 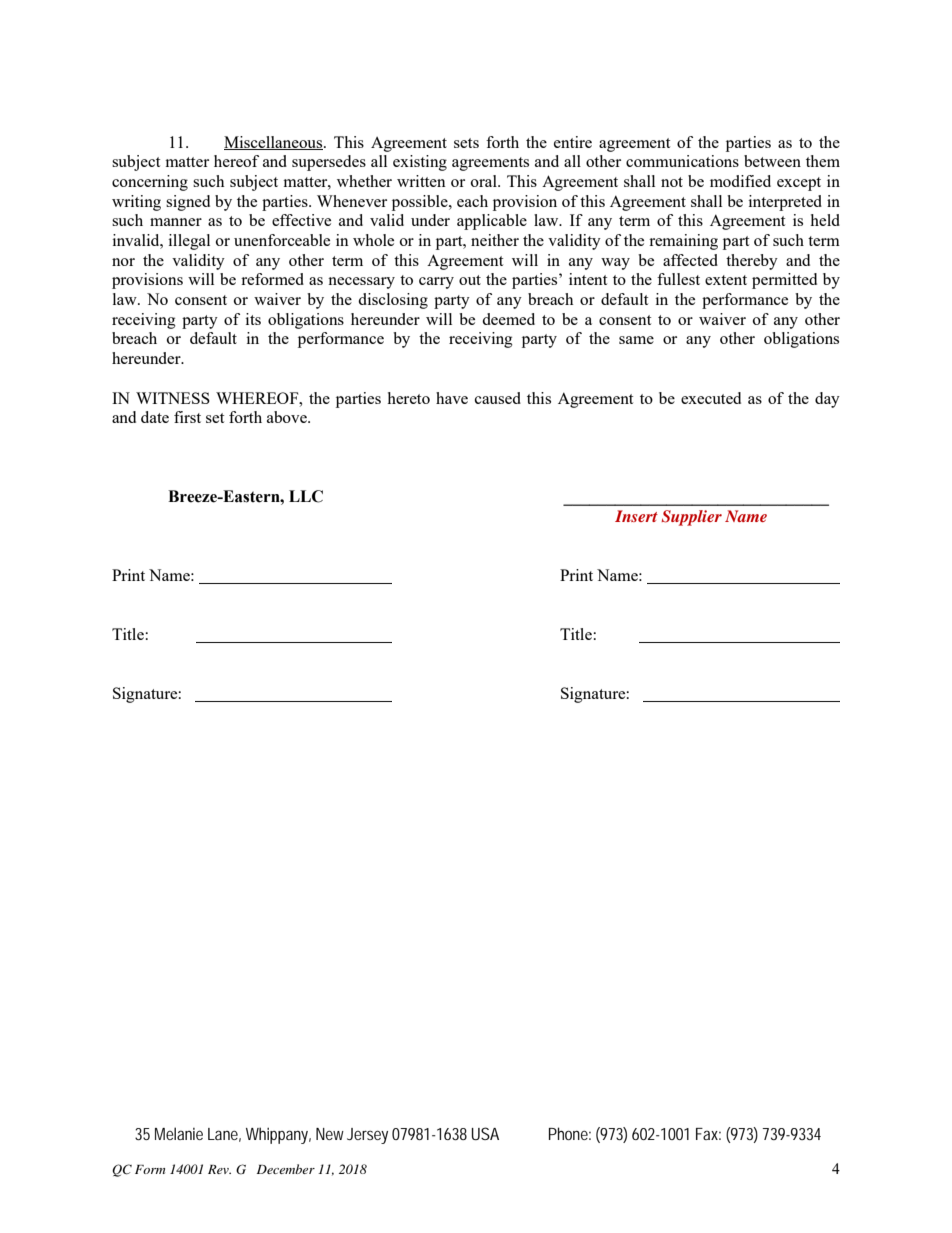 I want to click on modified, so click(x=740, y=181).
